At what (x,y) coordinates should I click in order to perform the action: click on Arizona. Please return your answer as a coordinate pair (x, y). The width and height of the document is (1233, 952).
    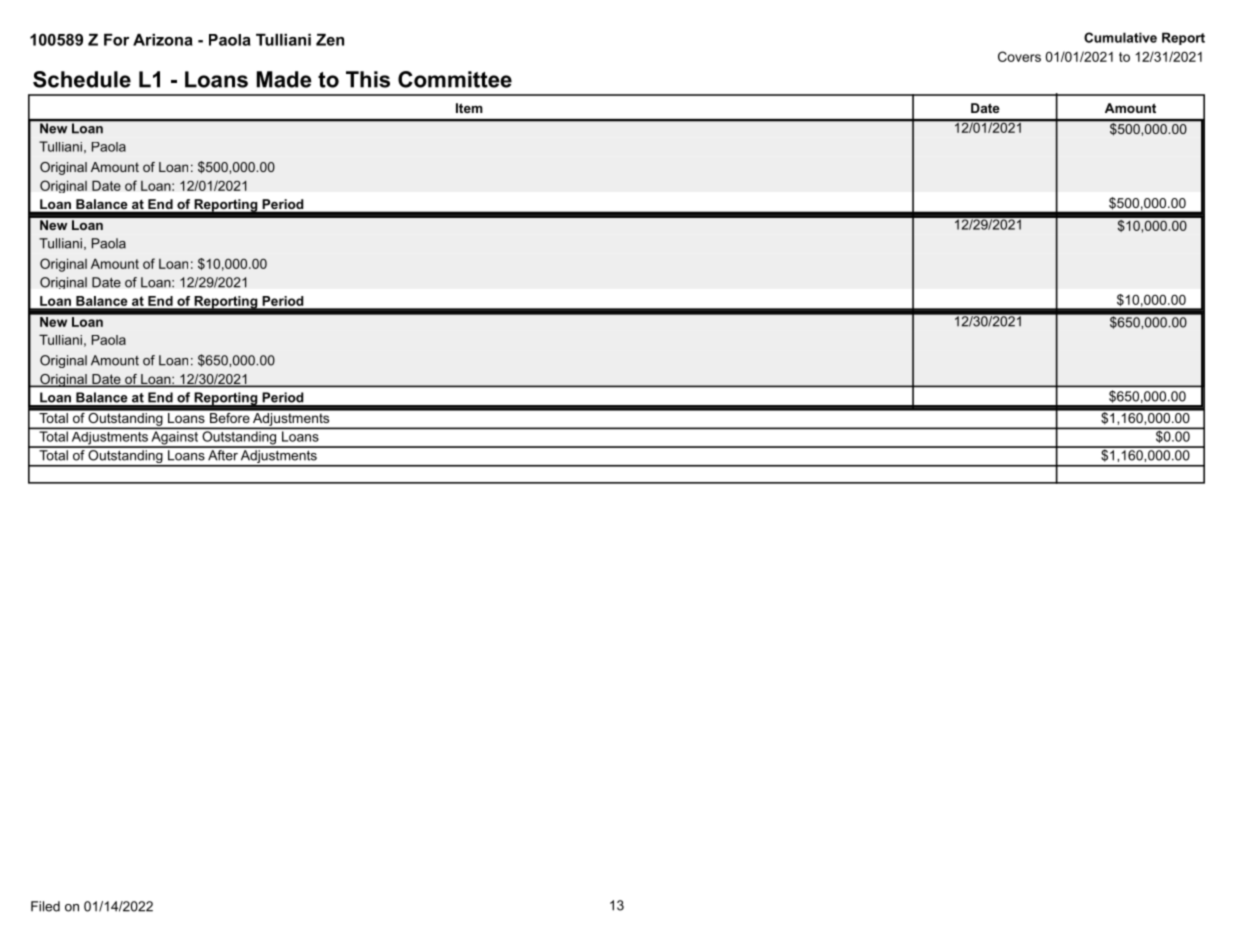
    Looking at the image, I should click on (163, 40).
